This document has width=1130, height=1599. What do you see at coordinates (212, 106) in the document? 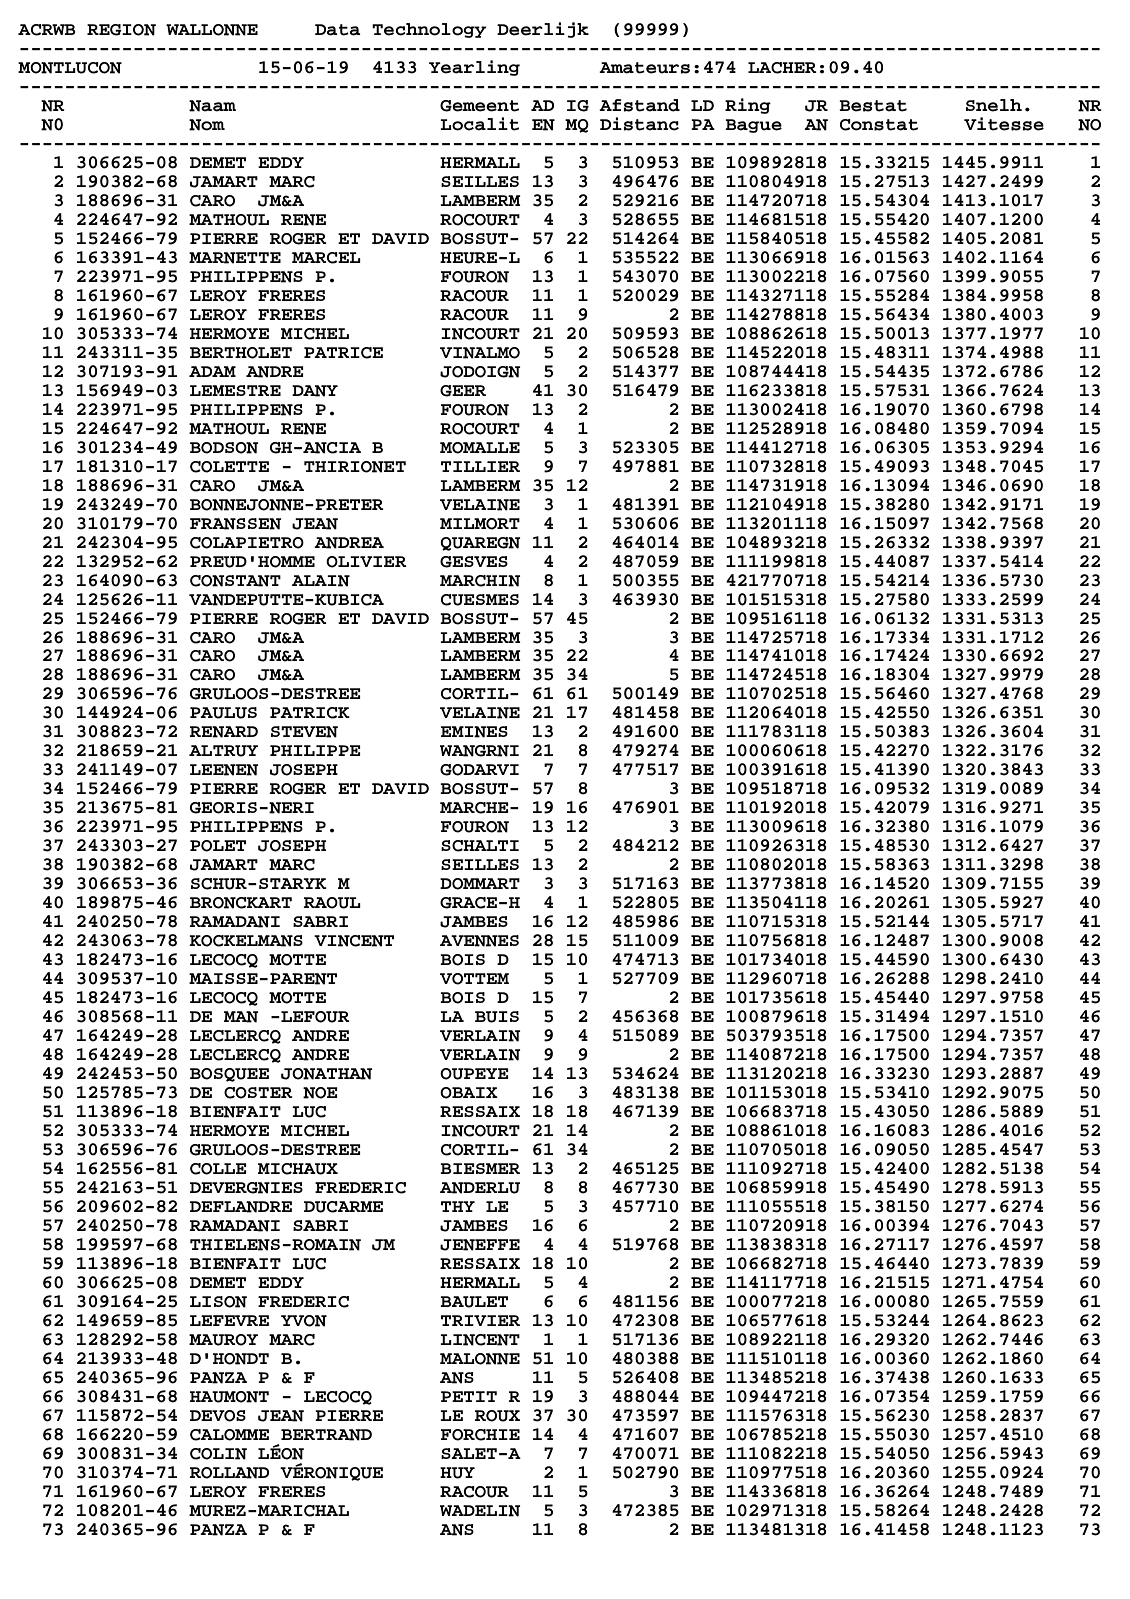
I see `Naam` at bounding box center [212, 106].
